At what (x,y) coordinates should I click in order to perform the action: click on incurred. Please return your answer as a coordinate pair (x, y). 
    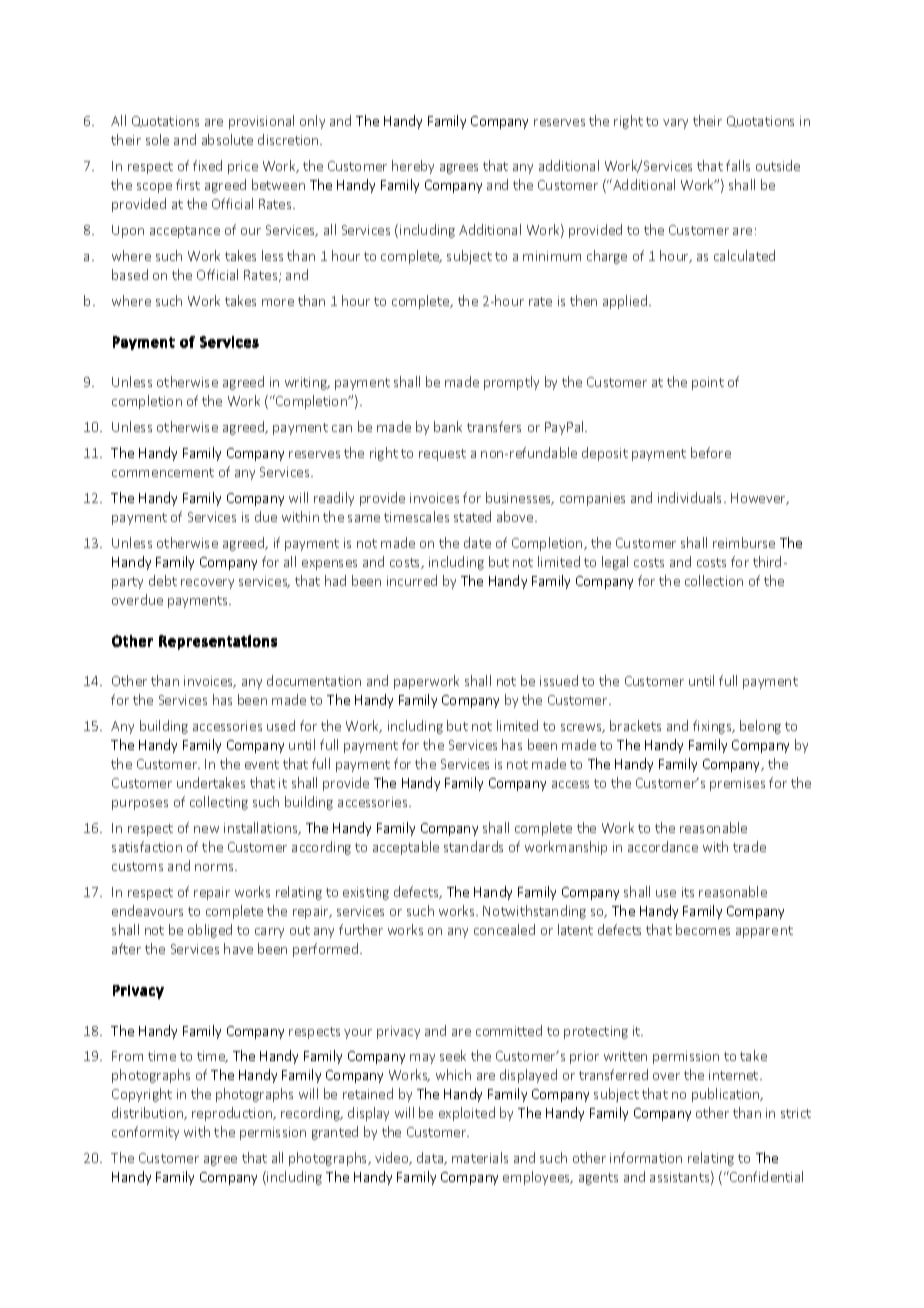
    Looking at the image, I should click on (412, 580).
